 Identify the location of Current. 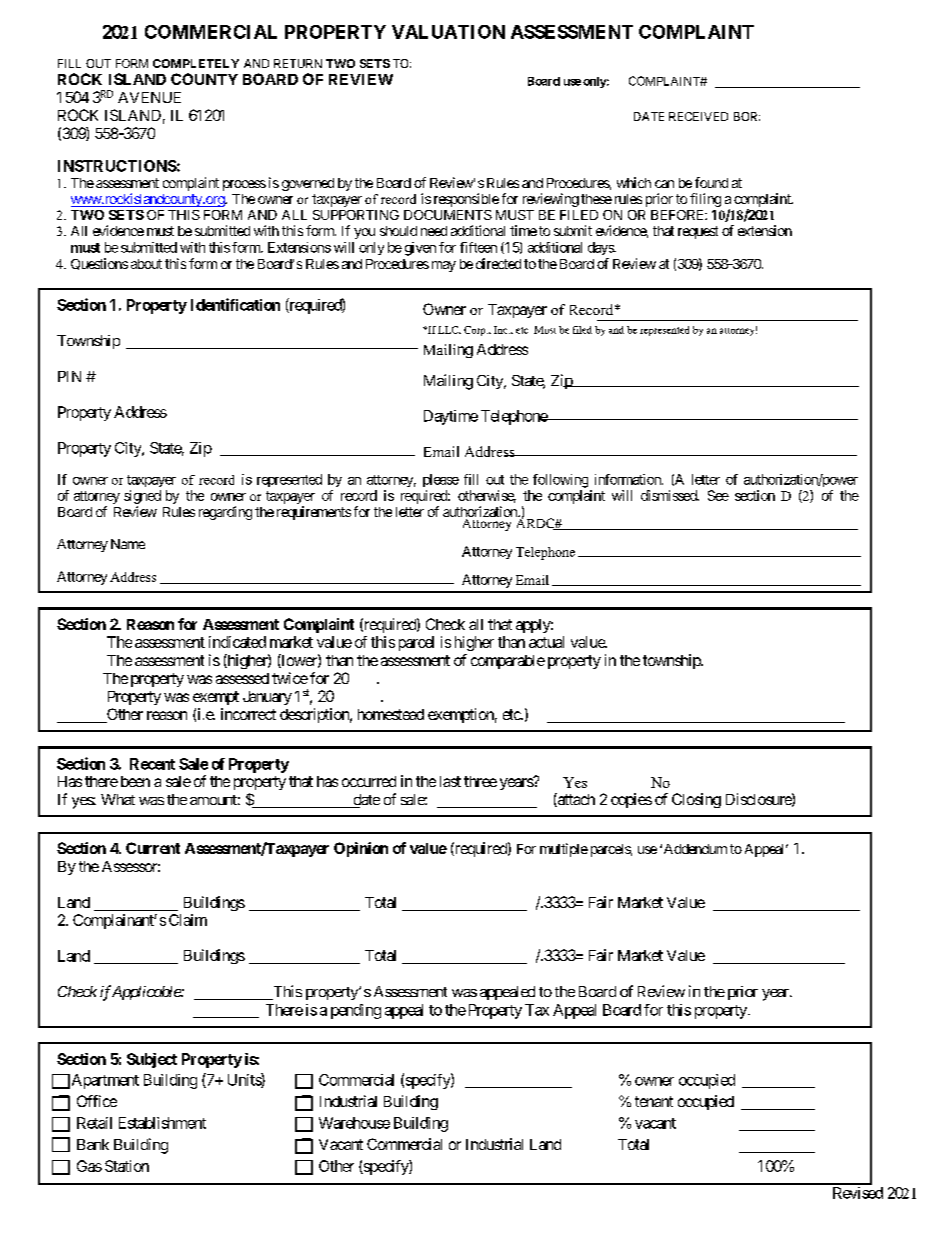
(153, 848).
